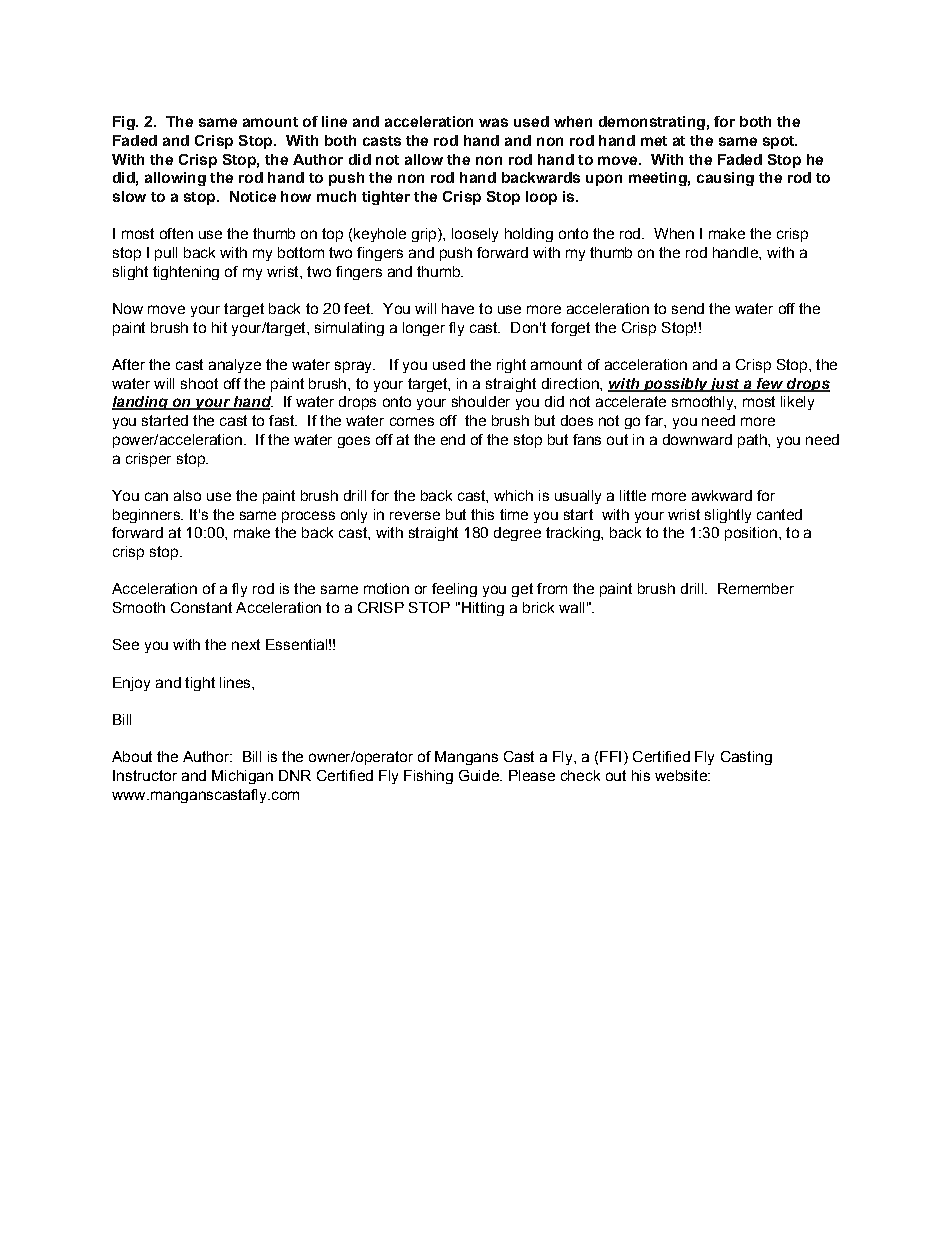  Describe the element at coordinates (751, 534) in the page. I see `position` at that location.
